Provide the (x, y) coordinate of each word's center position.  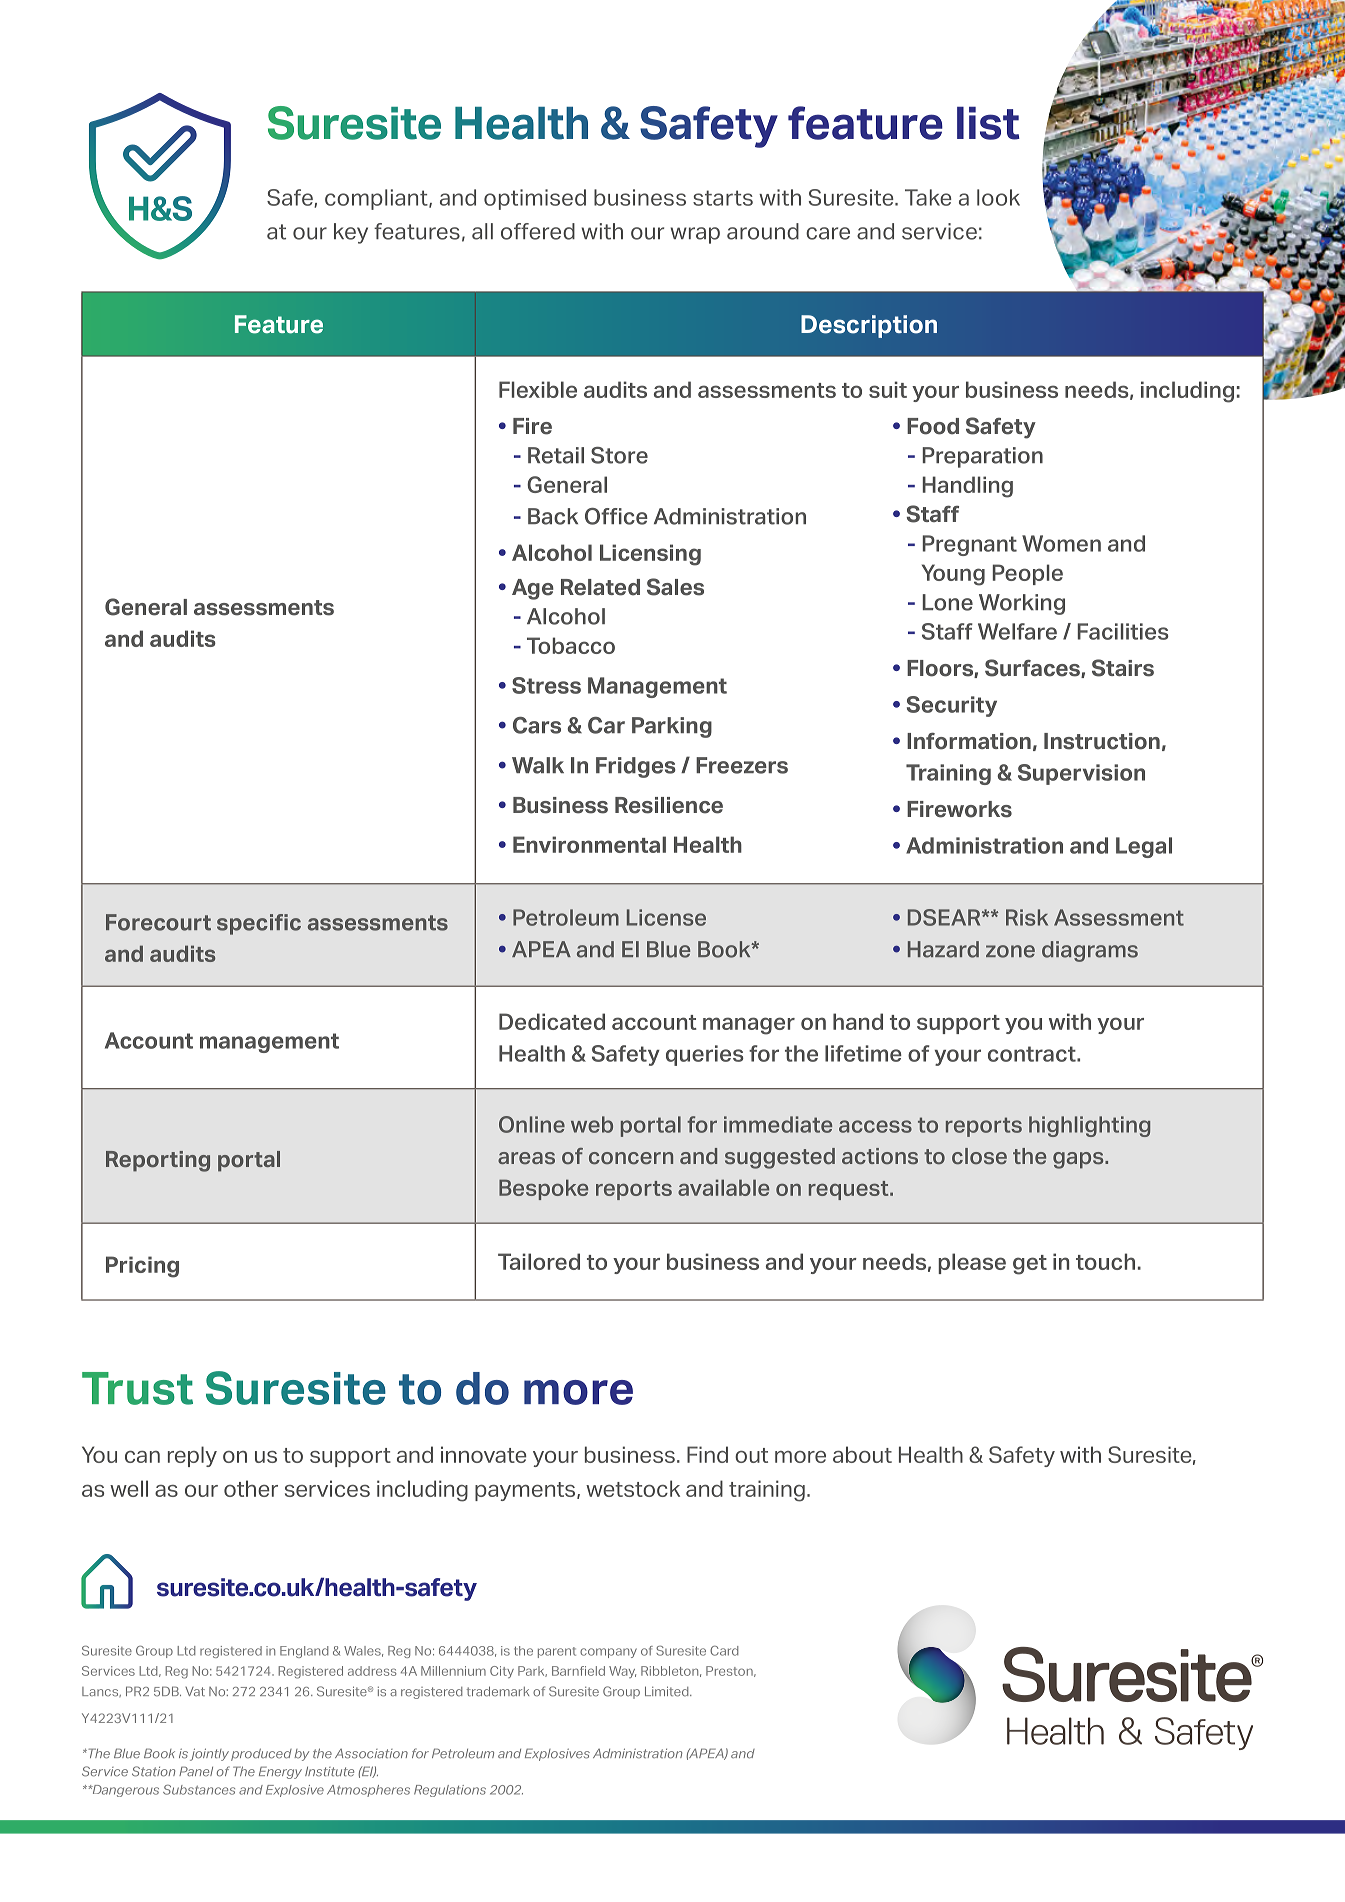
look (998, 197)
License (666, 917)
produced (261, 1755)
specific (259, 924)
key (351, 233)
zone (1010, 951)
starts (723, 198)
